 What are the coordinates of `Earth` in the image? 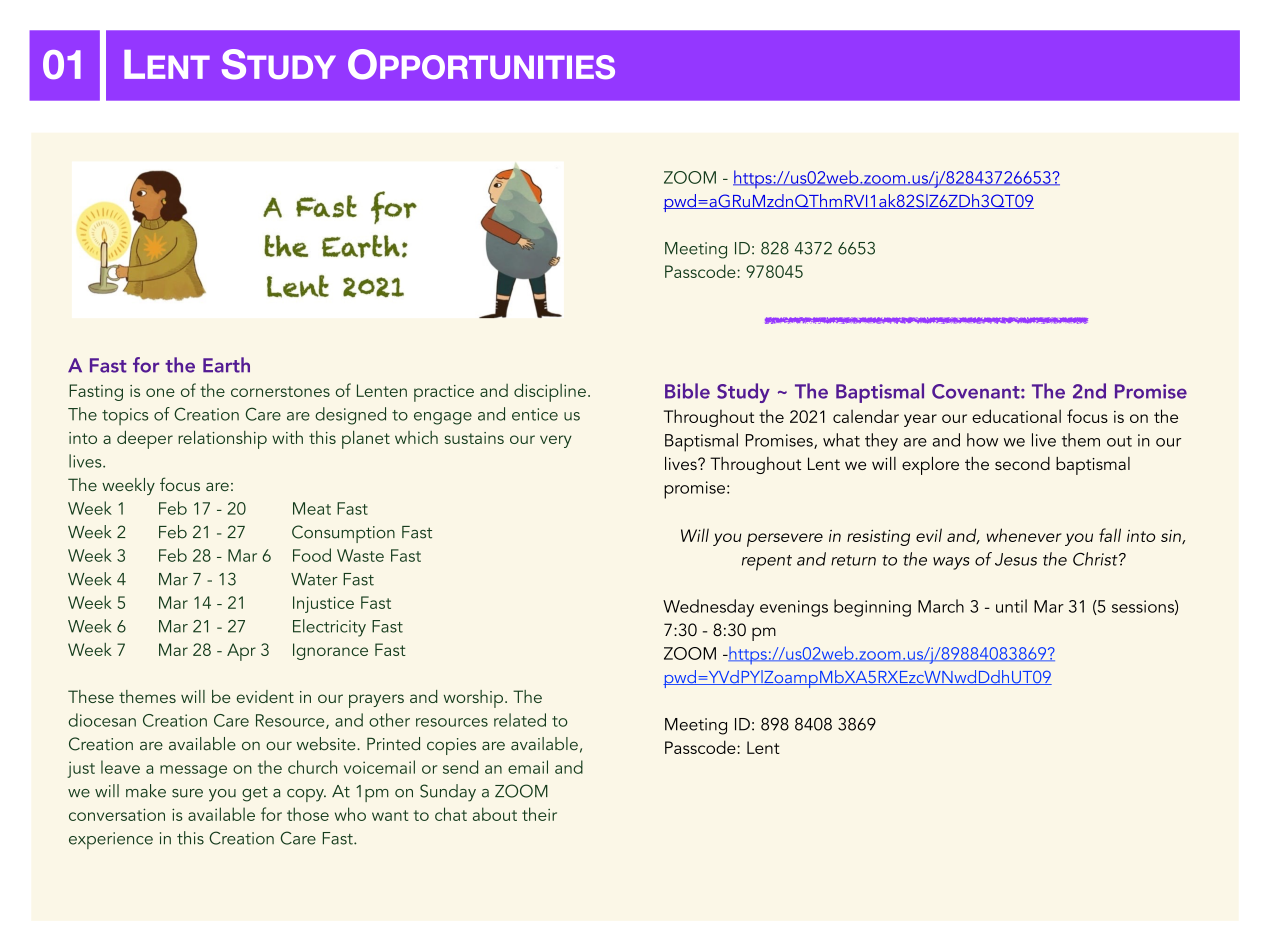 It's located at (226, 365).
